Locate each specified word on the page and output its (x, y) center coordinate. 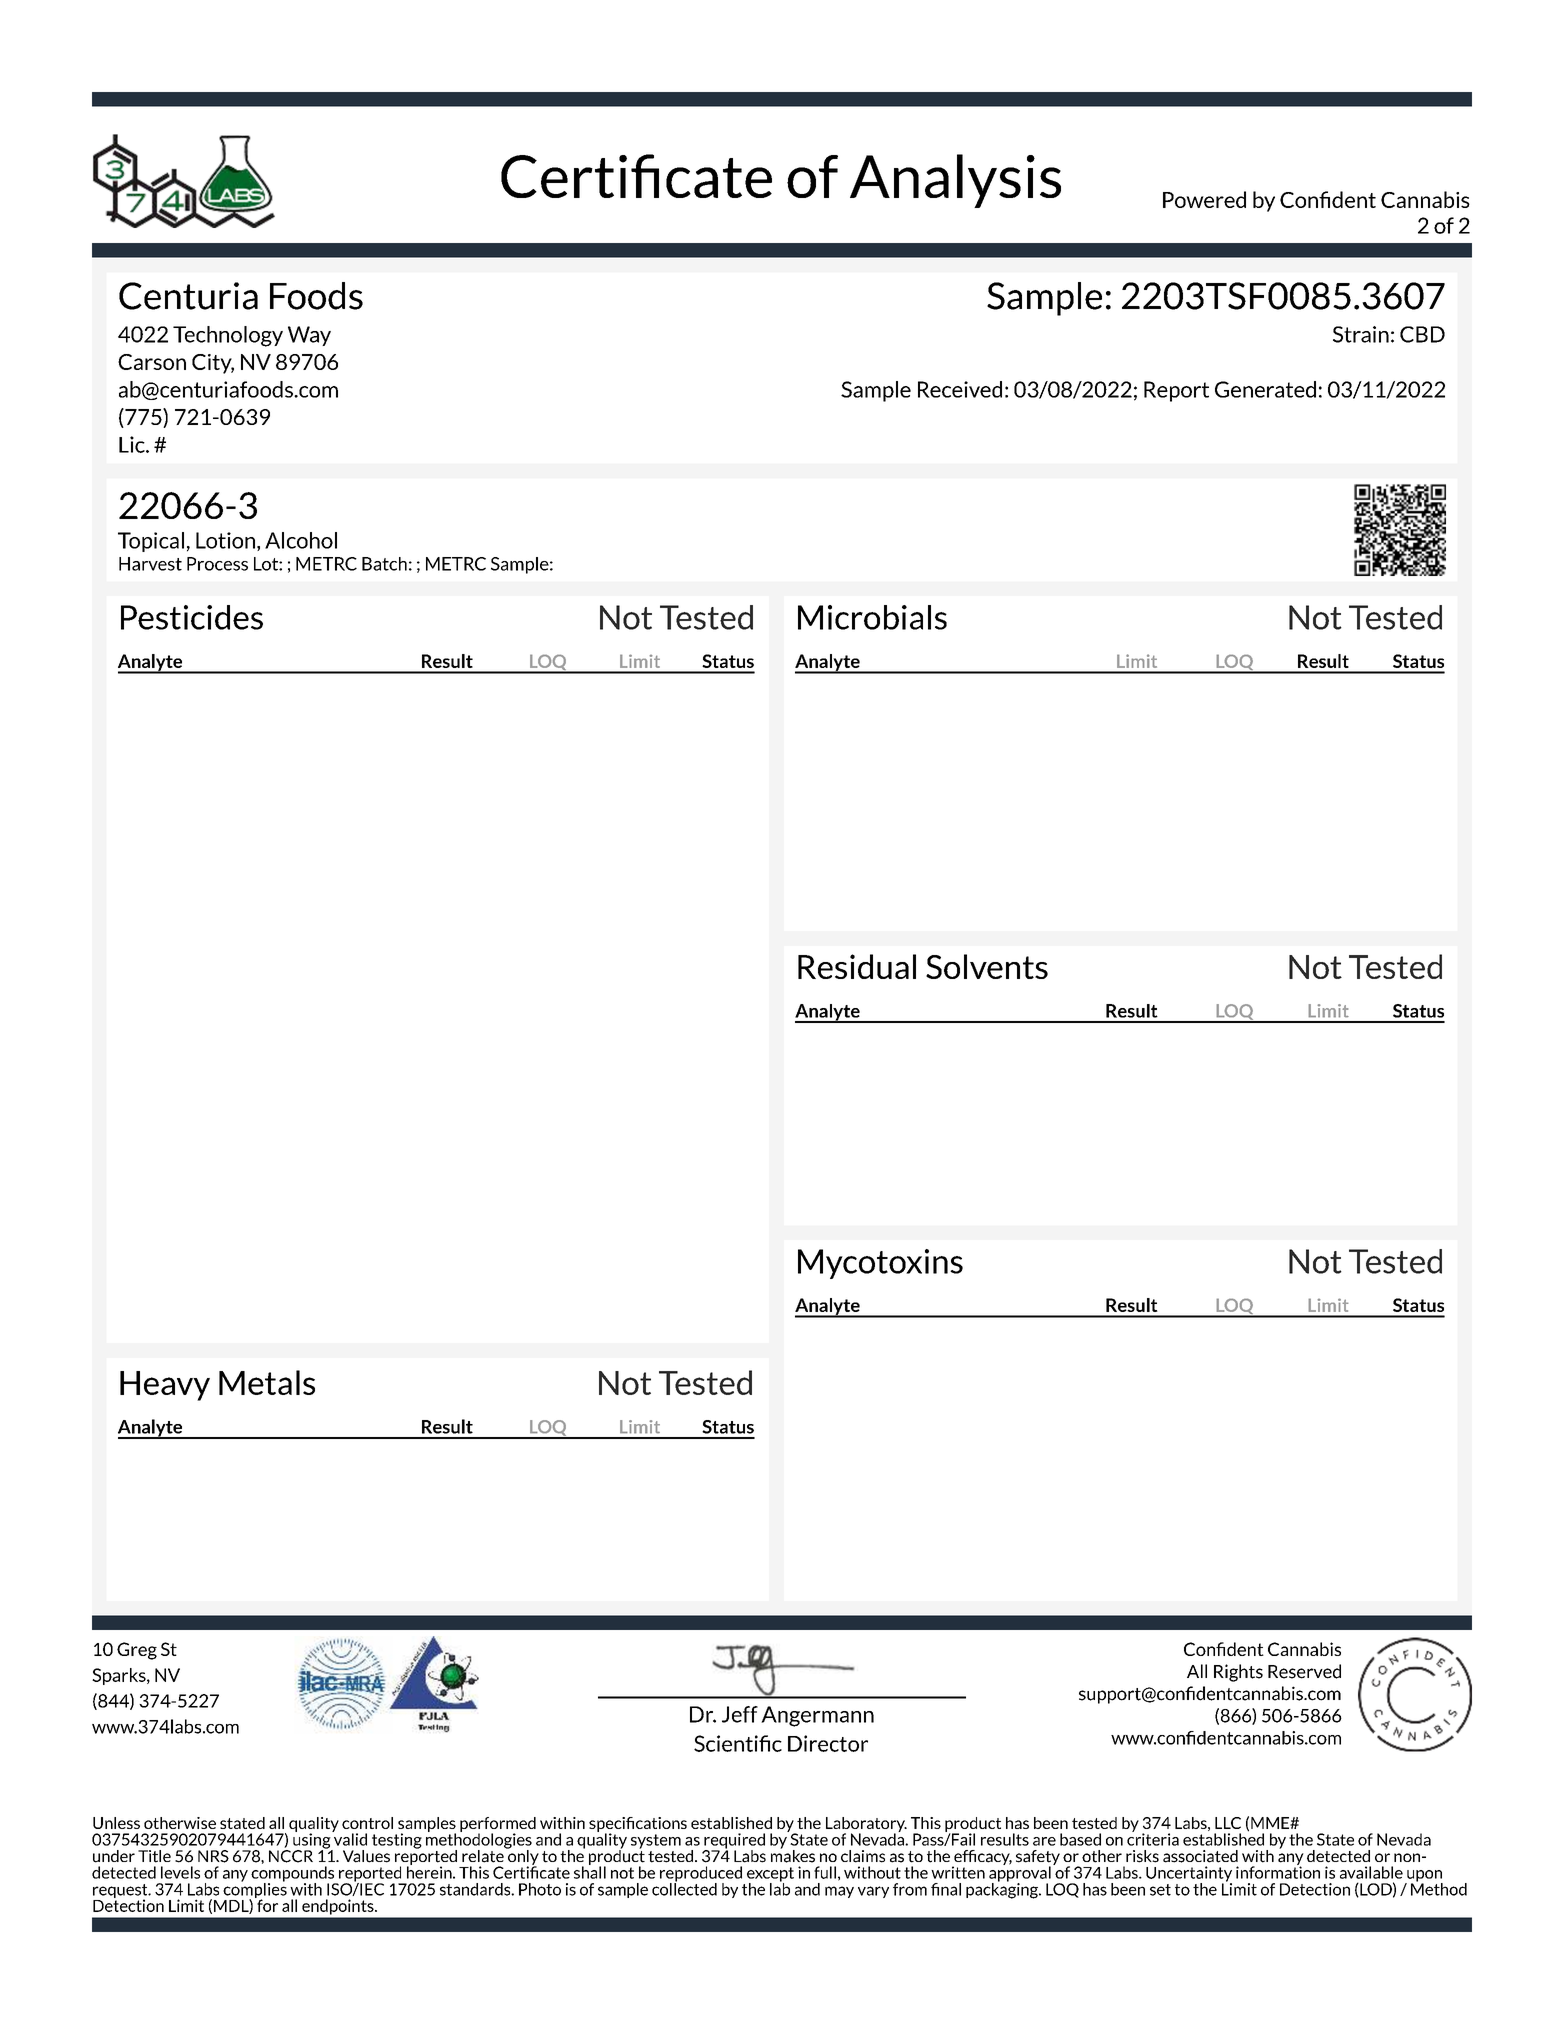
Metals (267, 1382)
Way (309, 336)
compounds (294, 1875)
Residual (857, 966)
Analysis (955, 181)
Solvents (987, 966)
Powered (1204, 199)
